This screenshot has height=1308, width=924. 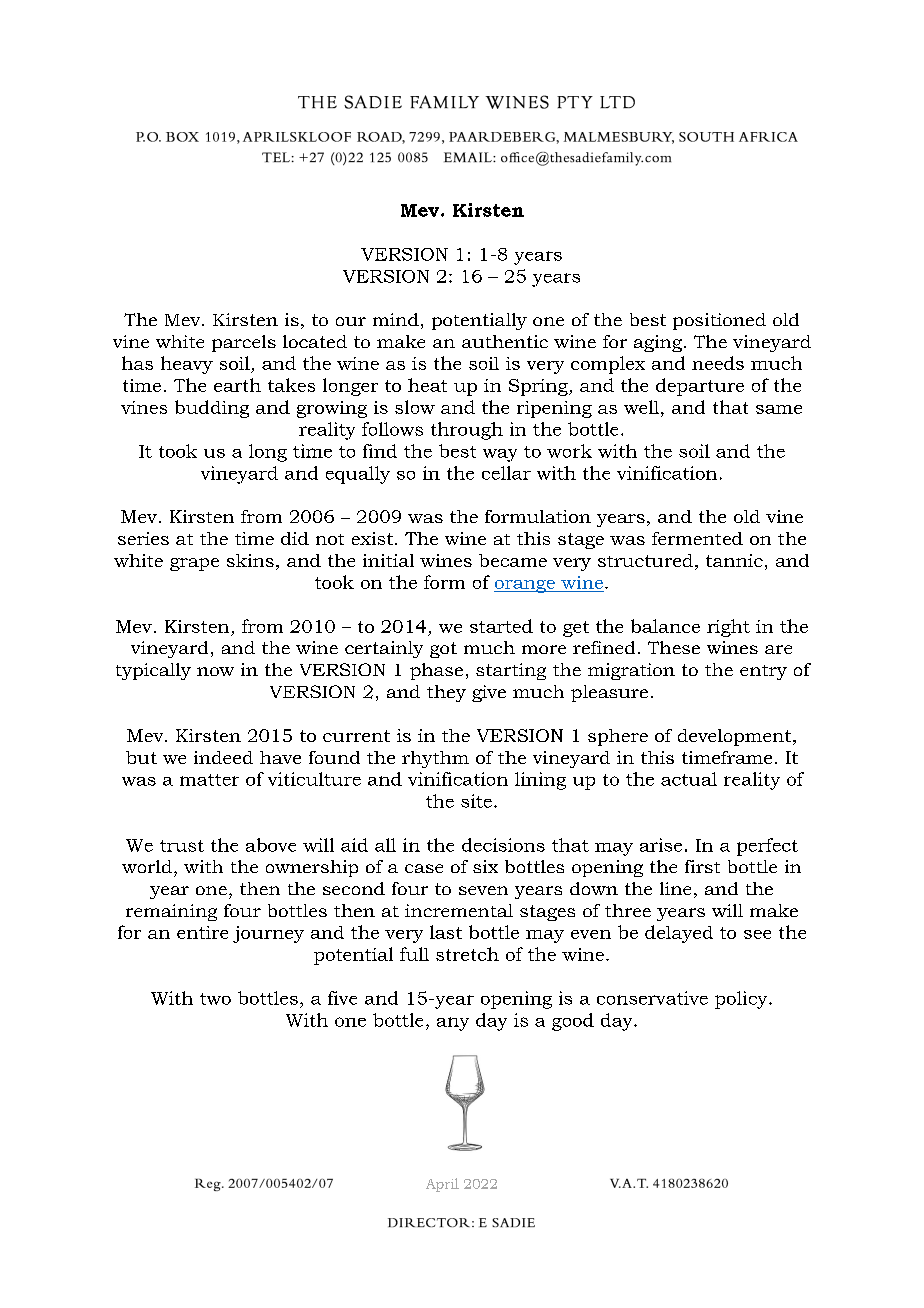 I want to click on any, so click(x=453, y=1024).
